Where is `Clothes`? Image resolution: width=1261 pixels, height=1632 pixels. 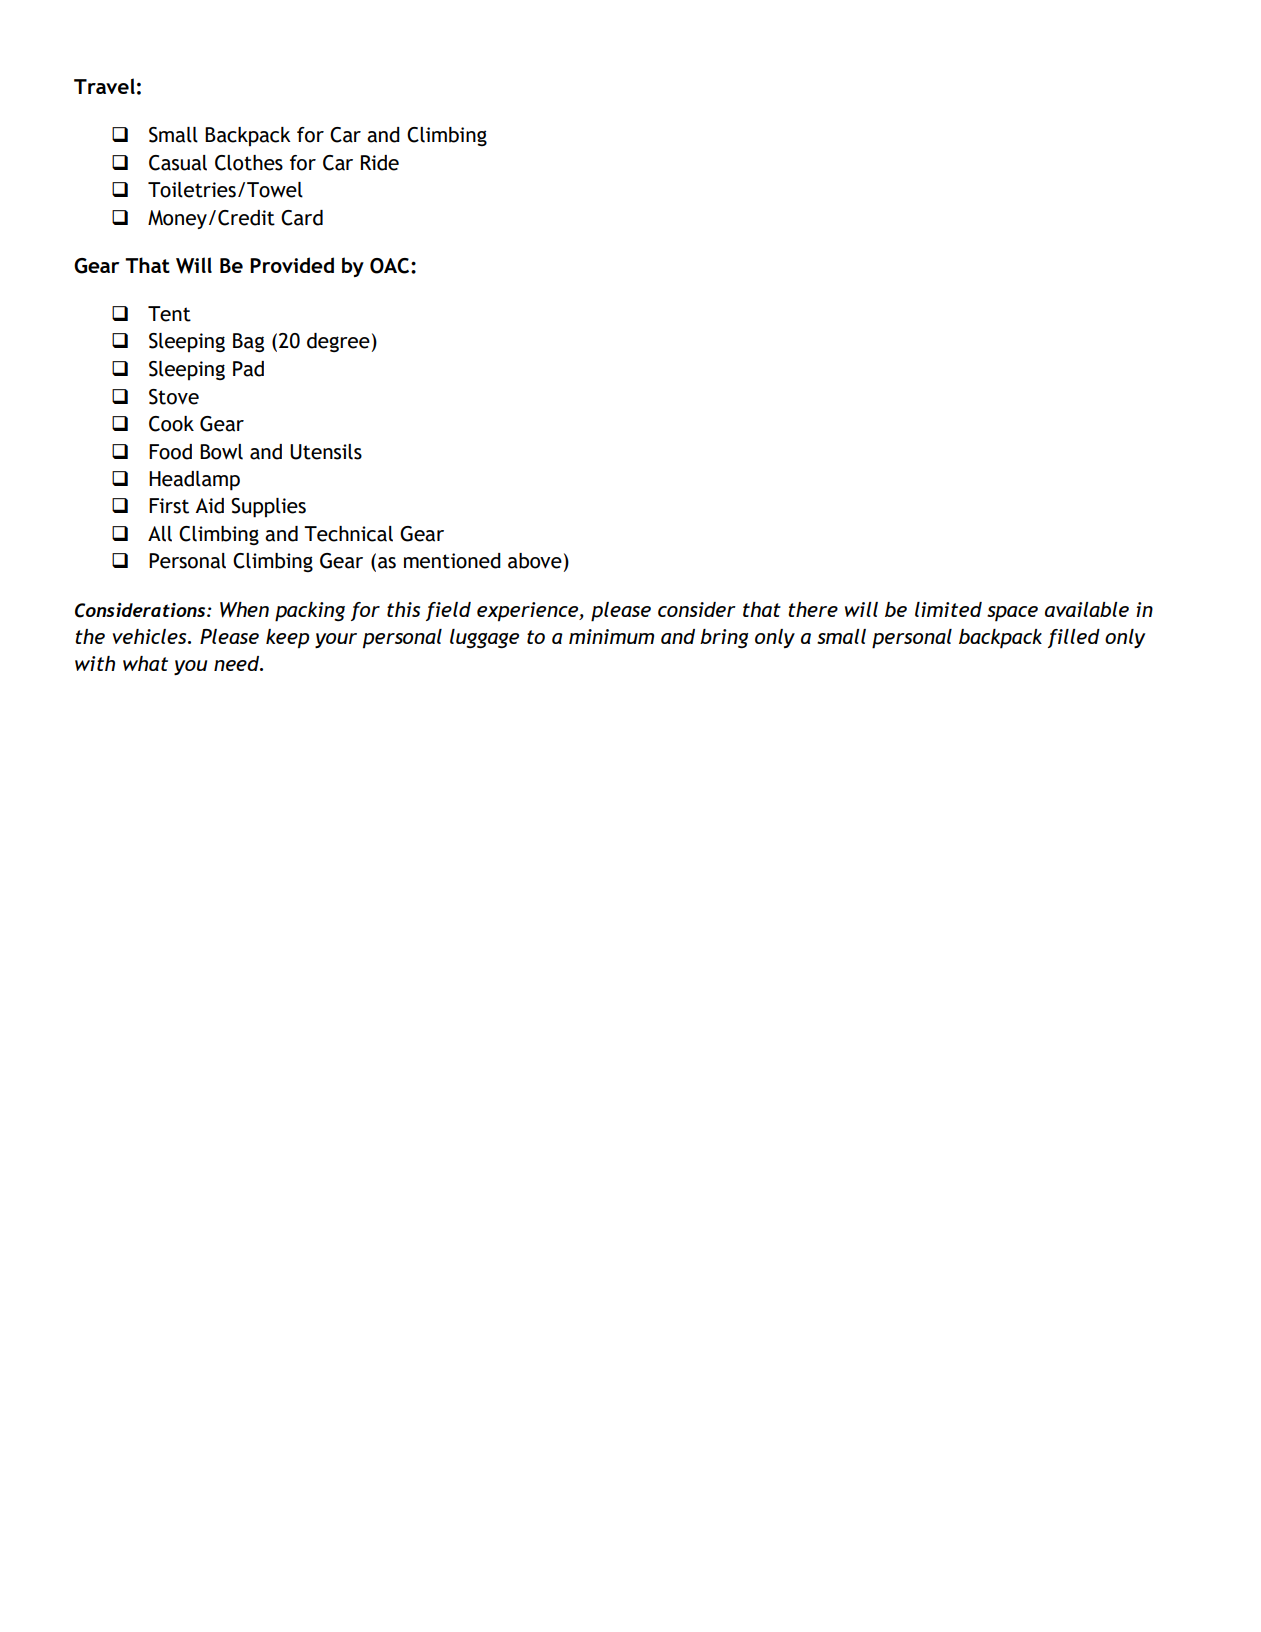
Clothes is located at coordinates (249, 163).
